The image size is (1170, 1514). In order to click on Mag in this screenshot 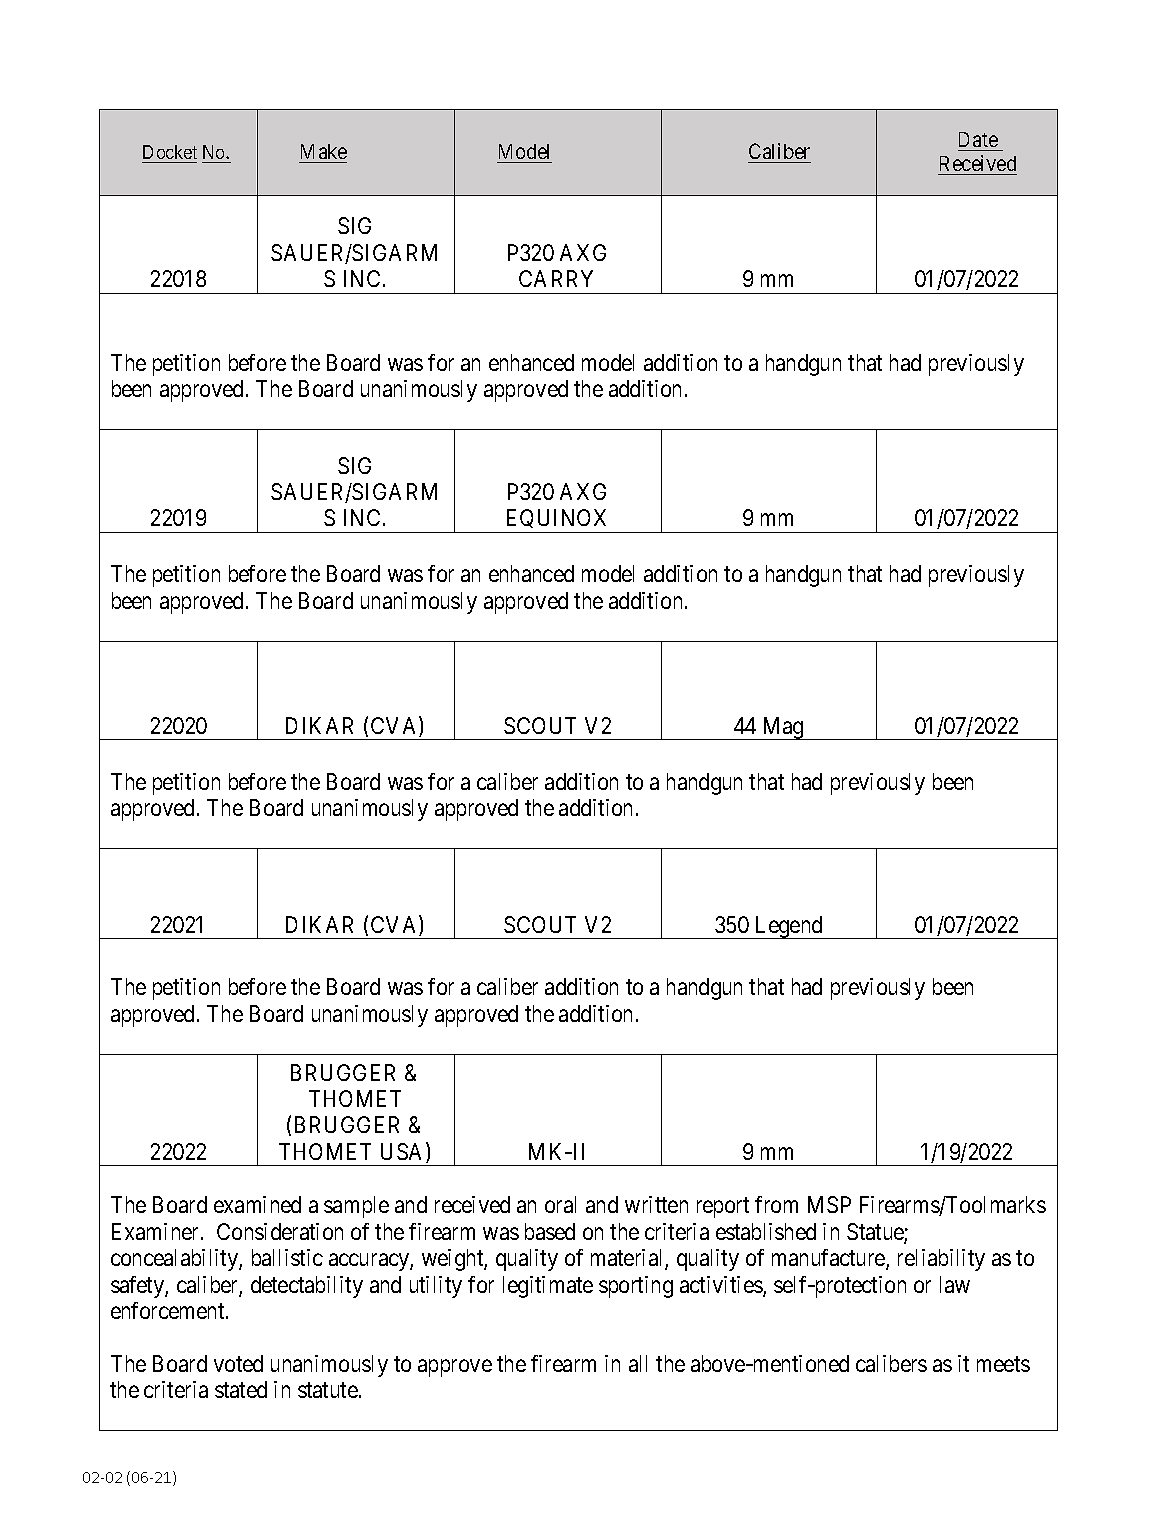, I will do `click(783, 728)`.
